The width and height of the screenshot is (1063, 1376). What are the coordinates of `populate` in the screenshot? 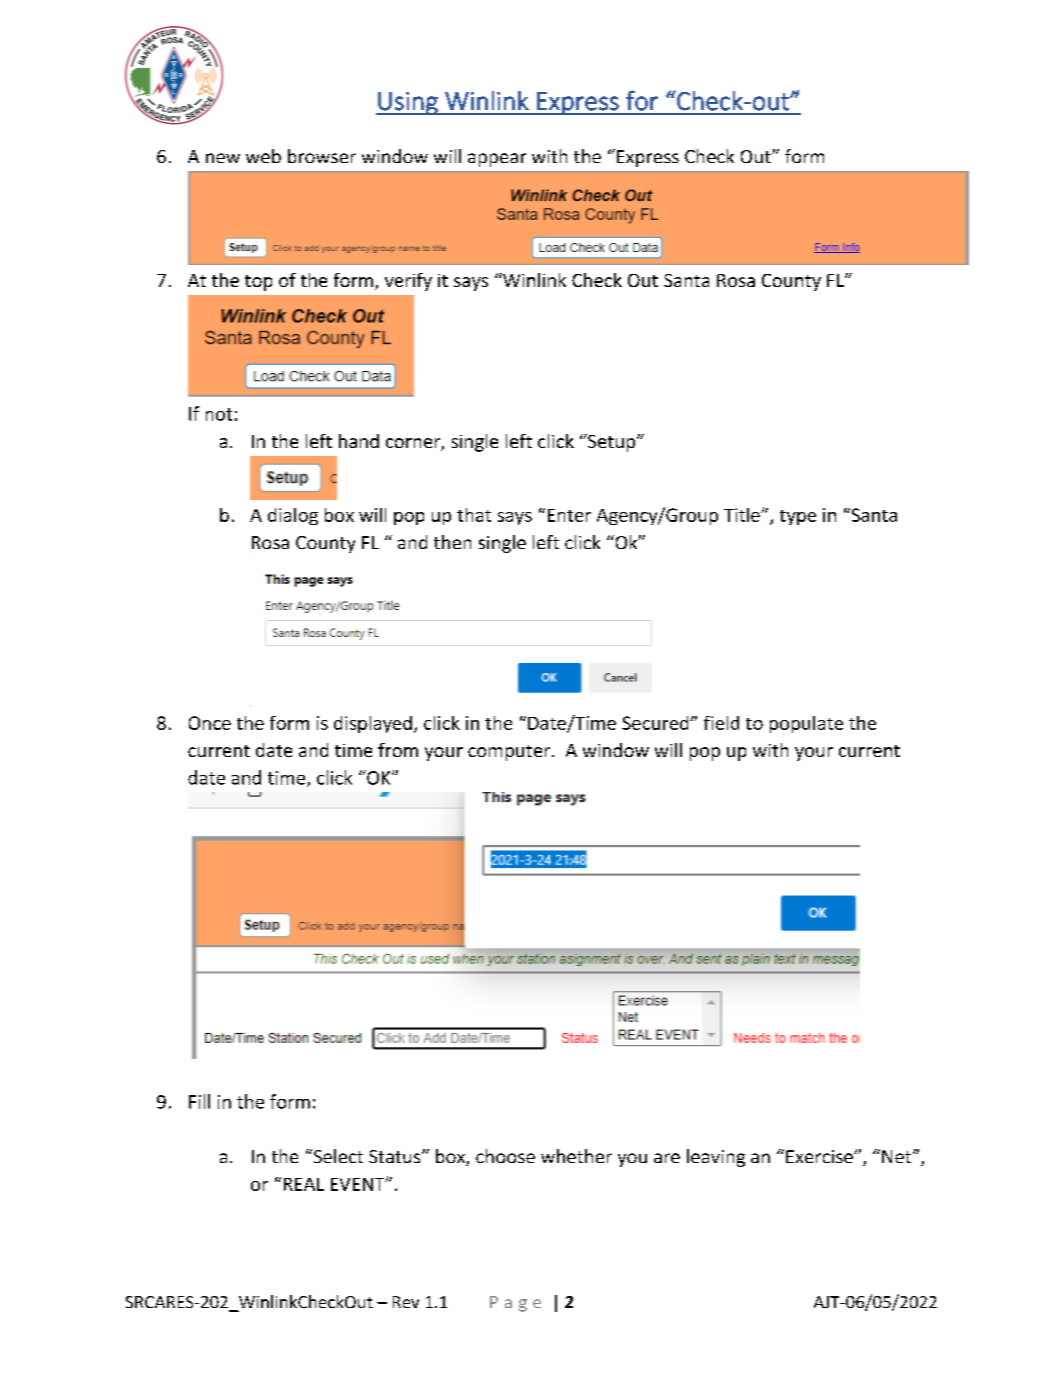 It's located at (806, 724).
